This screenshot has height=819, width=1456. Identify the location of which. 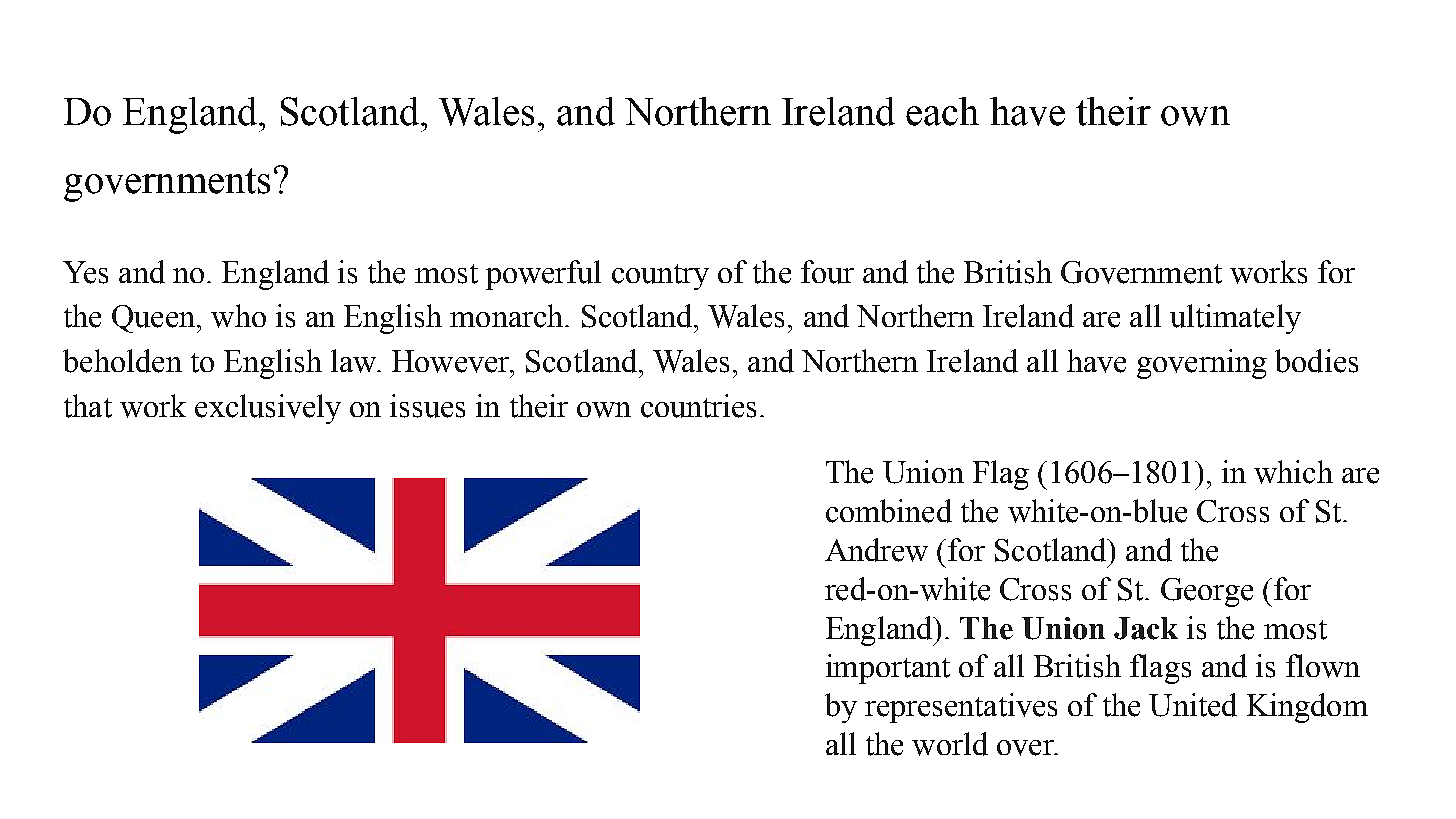
(1293, 472).
